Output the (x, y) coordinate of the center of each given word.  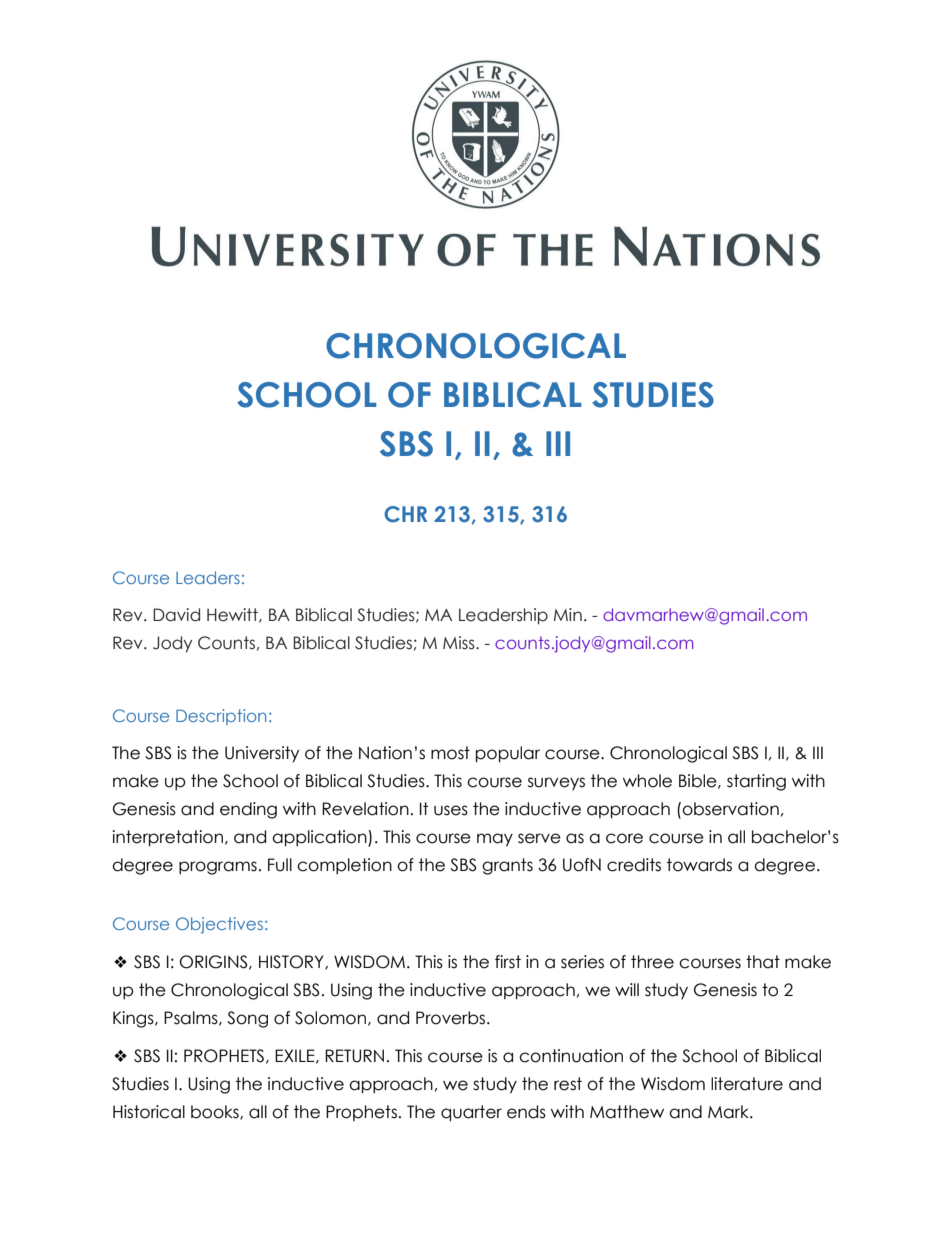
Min (568, 614)
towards (699, 865)
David (176, 615)
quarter (471, 1113)
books (216, 1112)
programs (218, 868)
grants (507, 866)
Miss (460, 643)
